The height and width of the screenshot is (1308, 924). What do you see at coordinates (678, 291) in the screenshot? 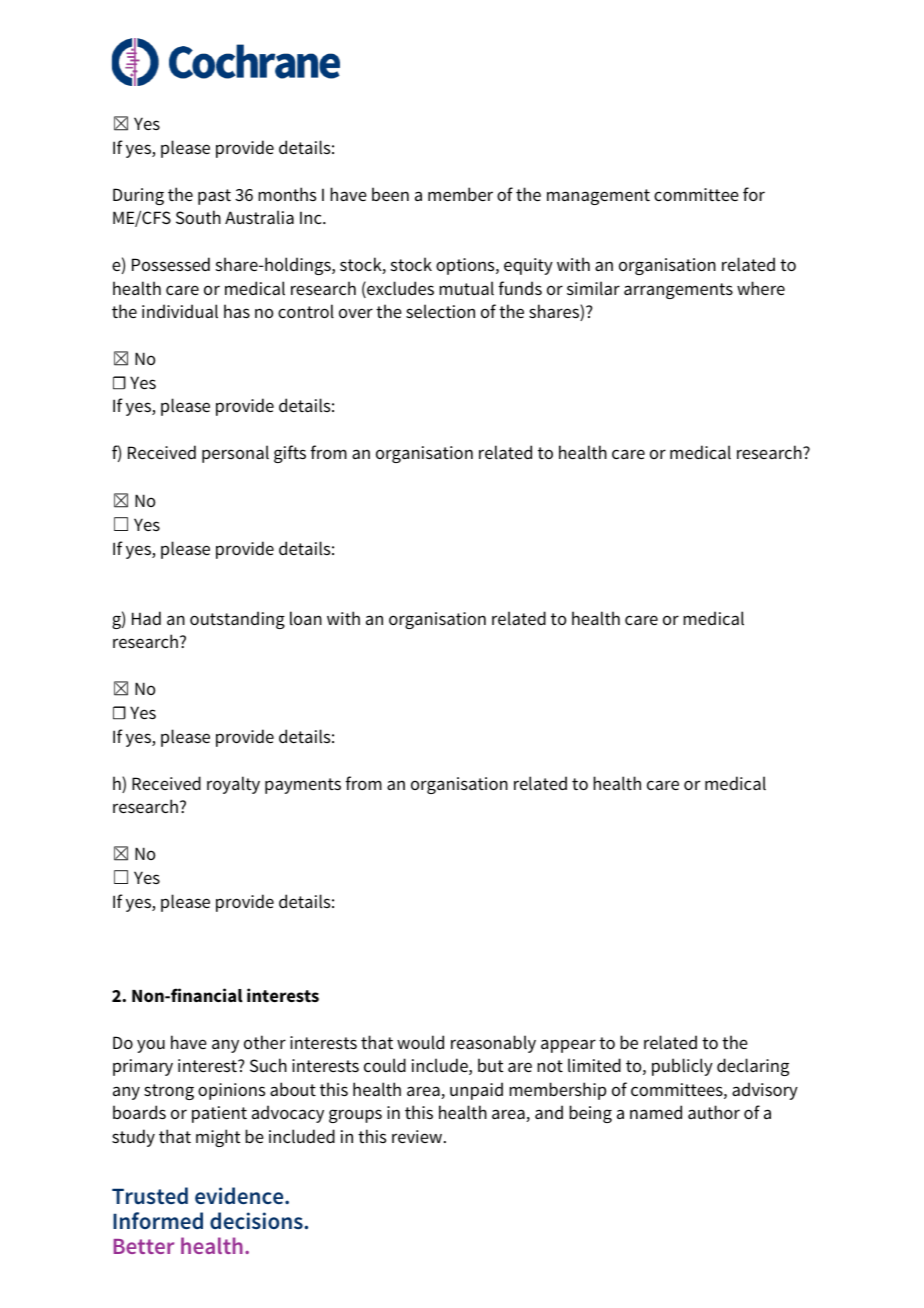
I see `arrangements` at bounding box center [678, 291].
